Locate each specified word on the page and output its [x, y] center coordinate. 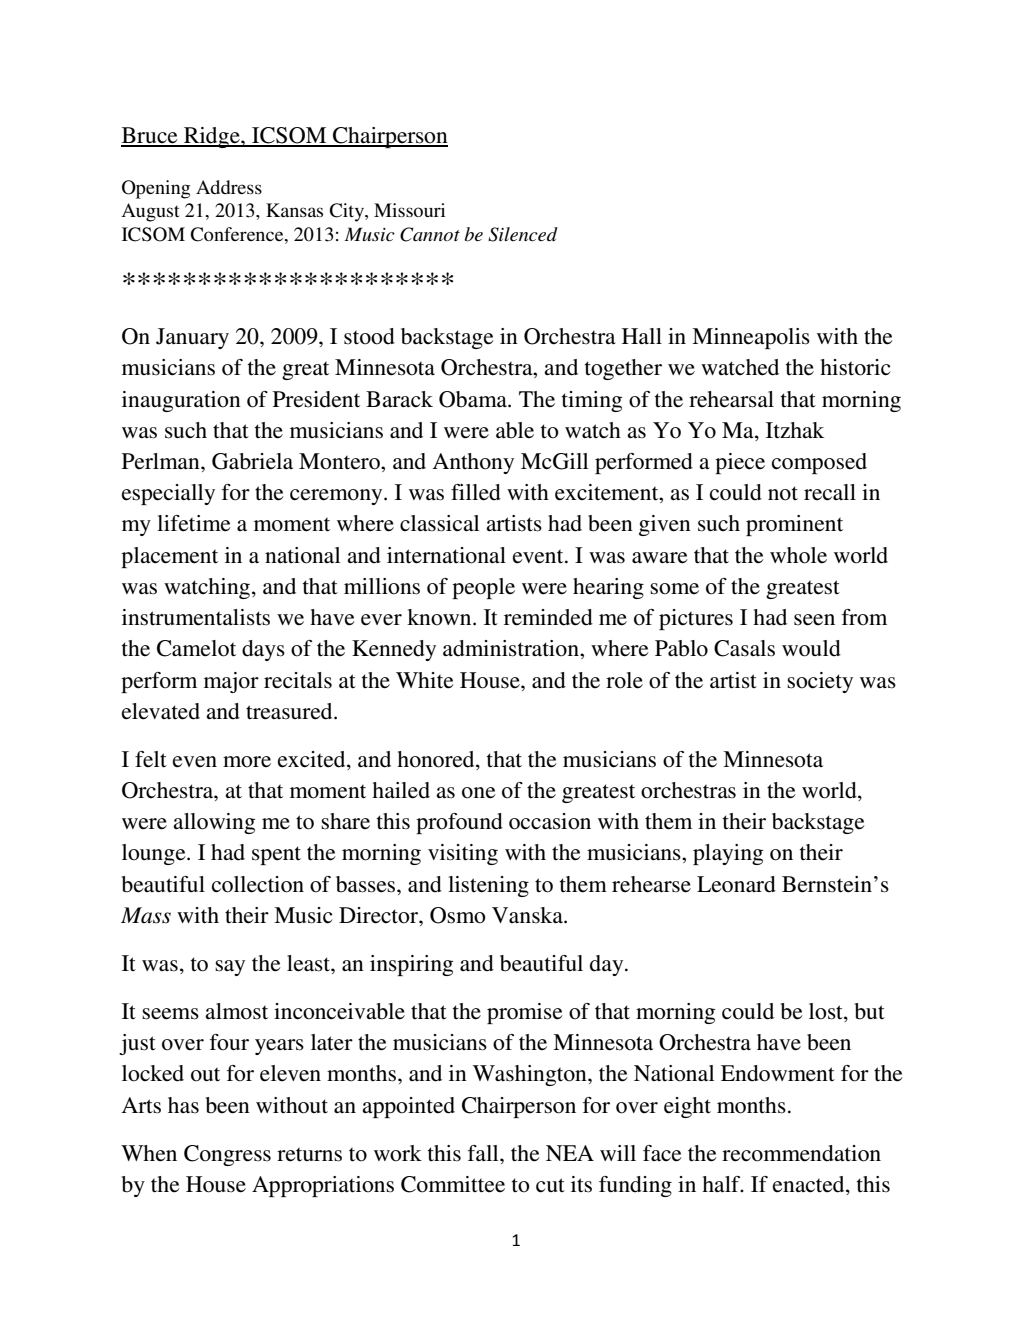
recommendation [801, 1153]
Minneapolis [751, 338]
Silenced [523, 234]
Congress [227, 1155]
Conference [238, 234]
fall [484, 1153]
